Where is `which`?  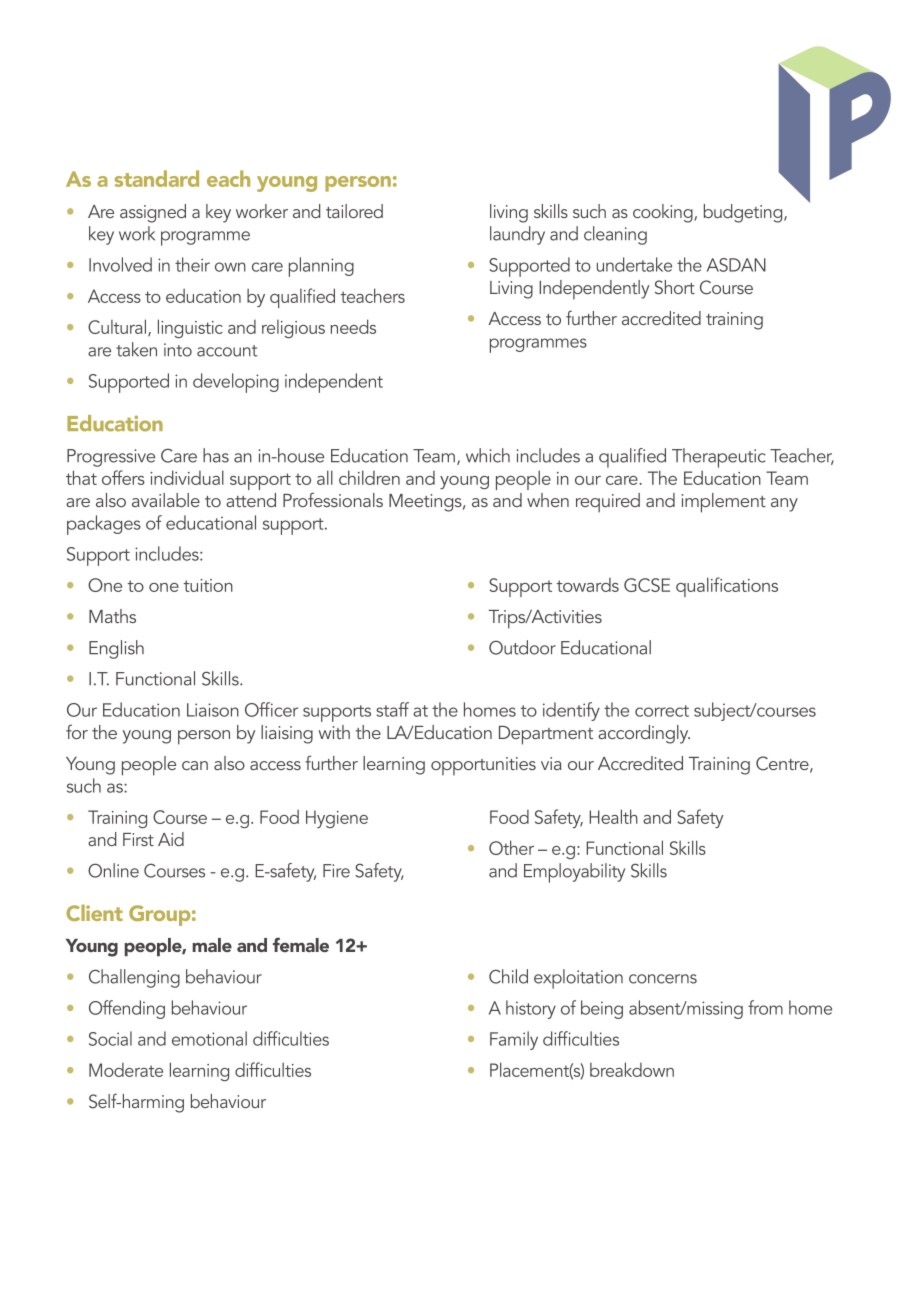
which is located at coordinates (488, 455).
